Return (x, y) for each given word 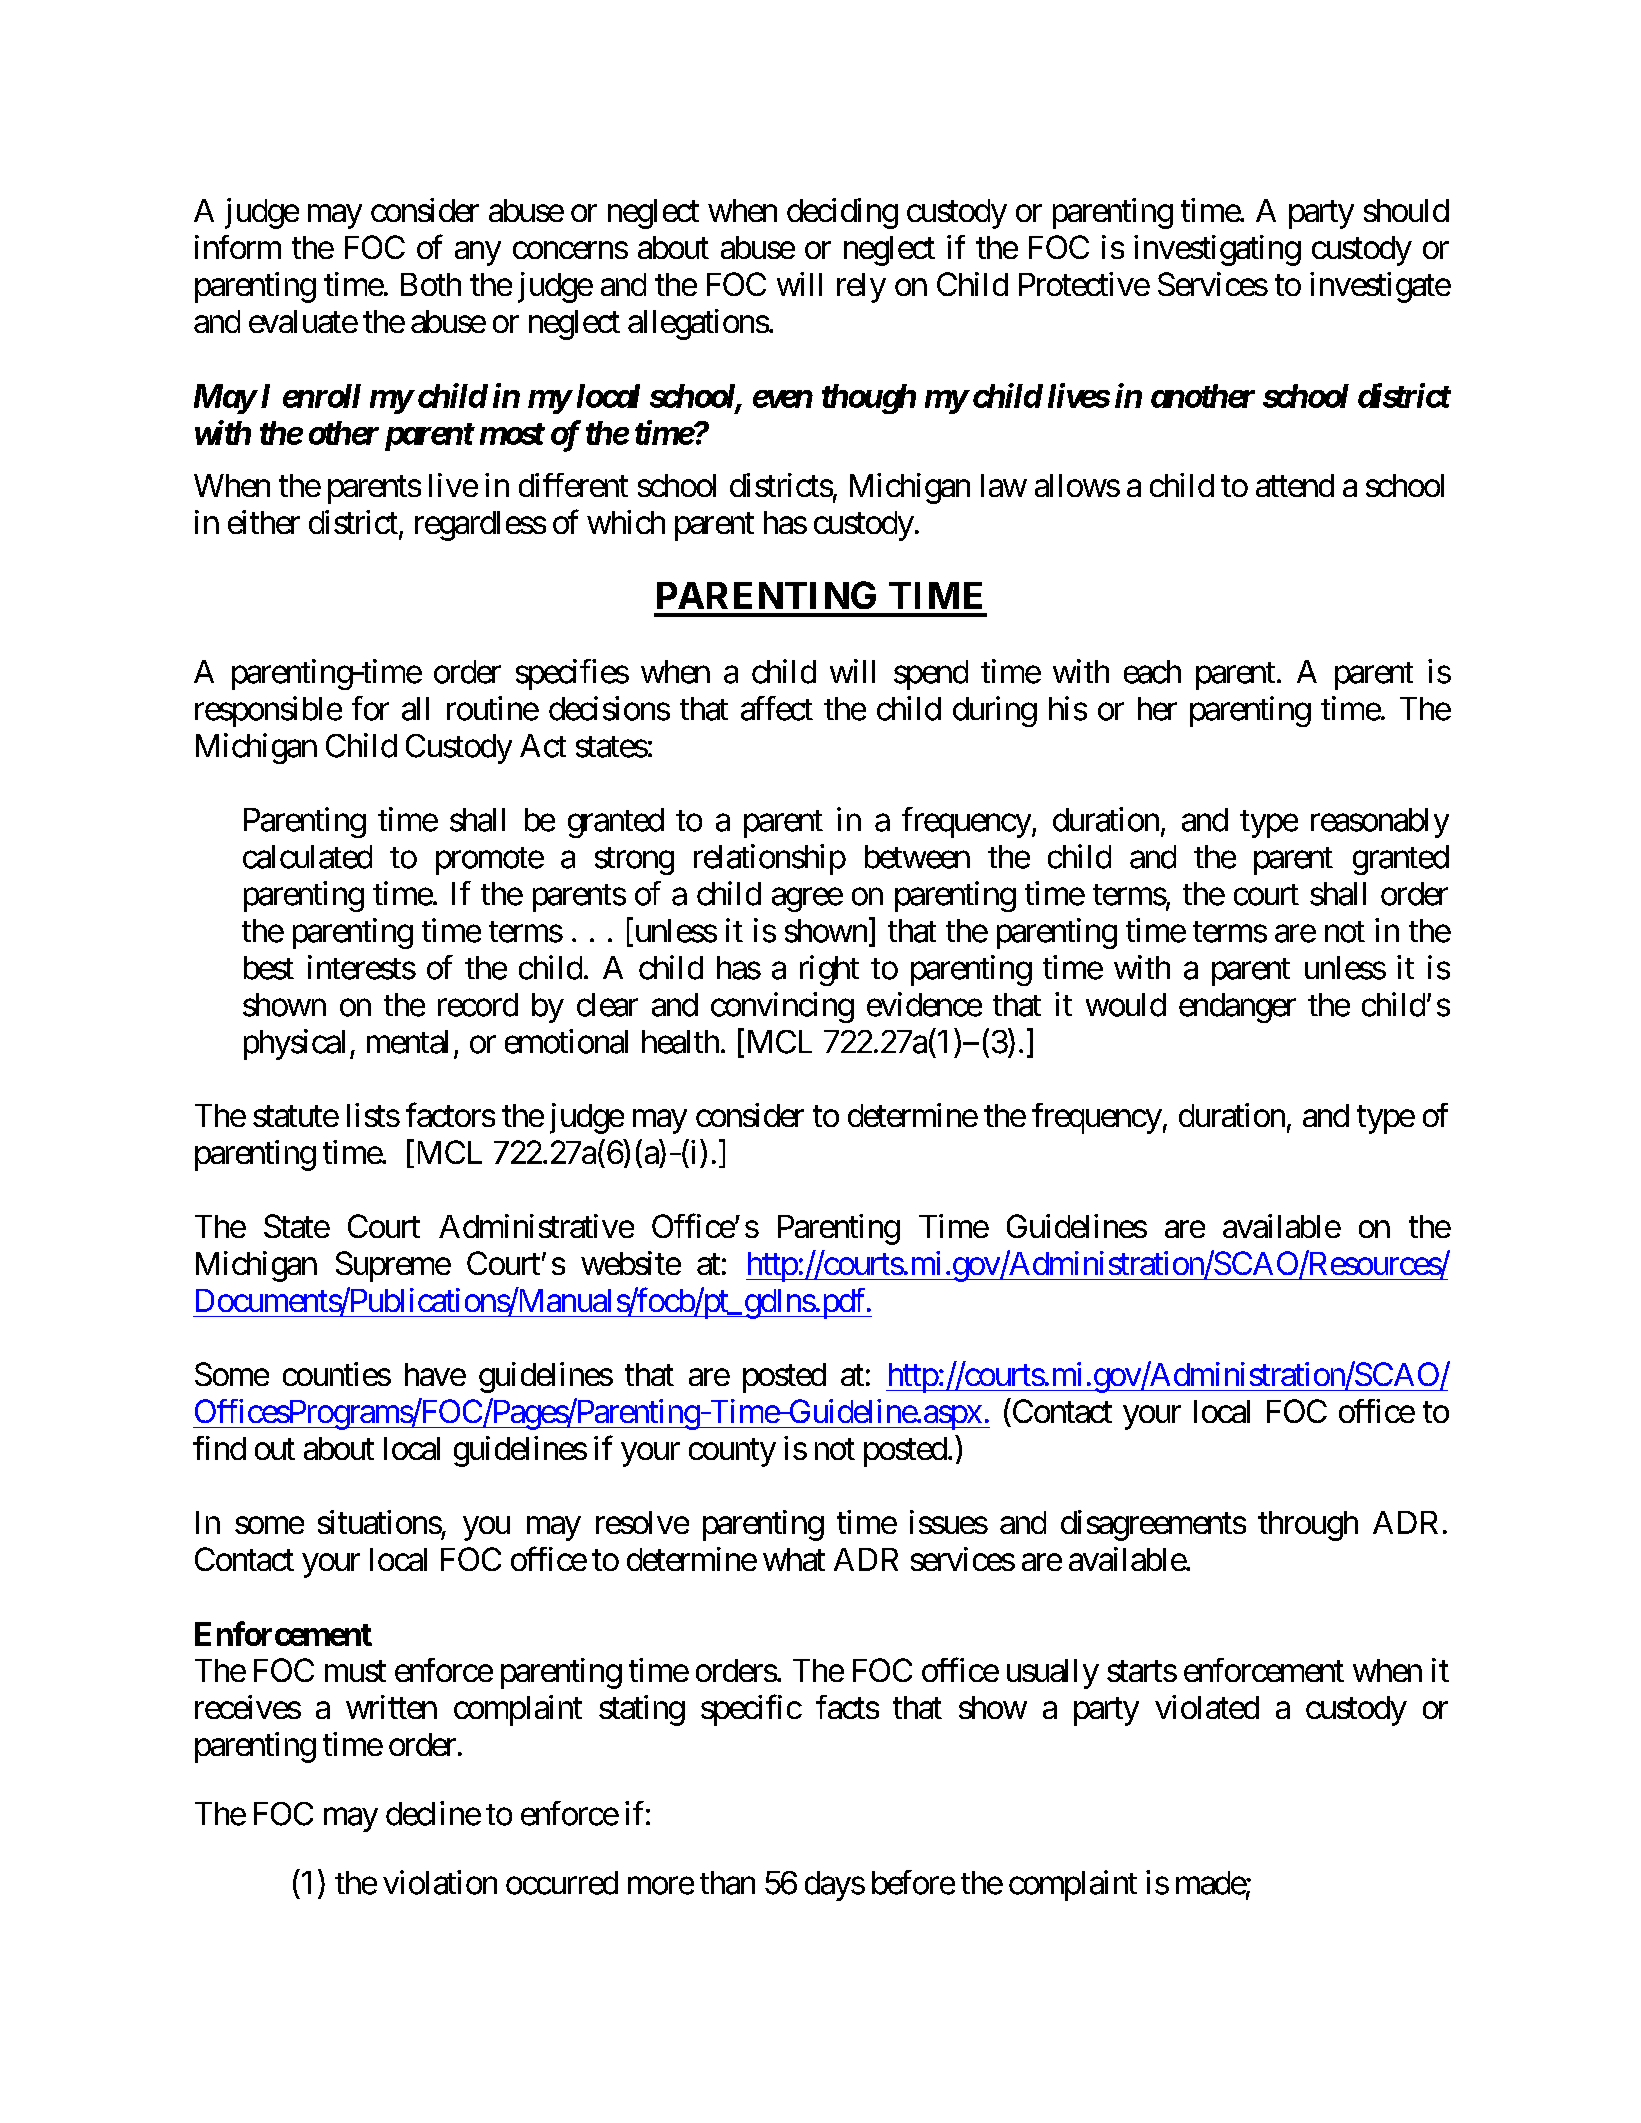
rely (861, 288)
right (829, 970)
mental (407, 1042)
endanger (1237, 1008)
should (1406, 210)
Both (431, 284)
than (727, 1883)
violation (440, 1882)
